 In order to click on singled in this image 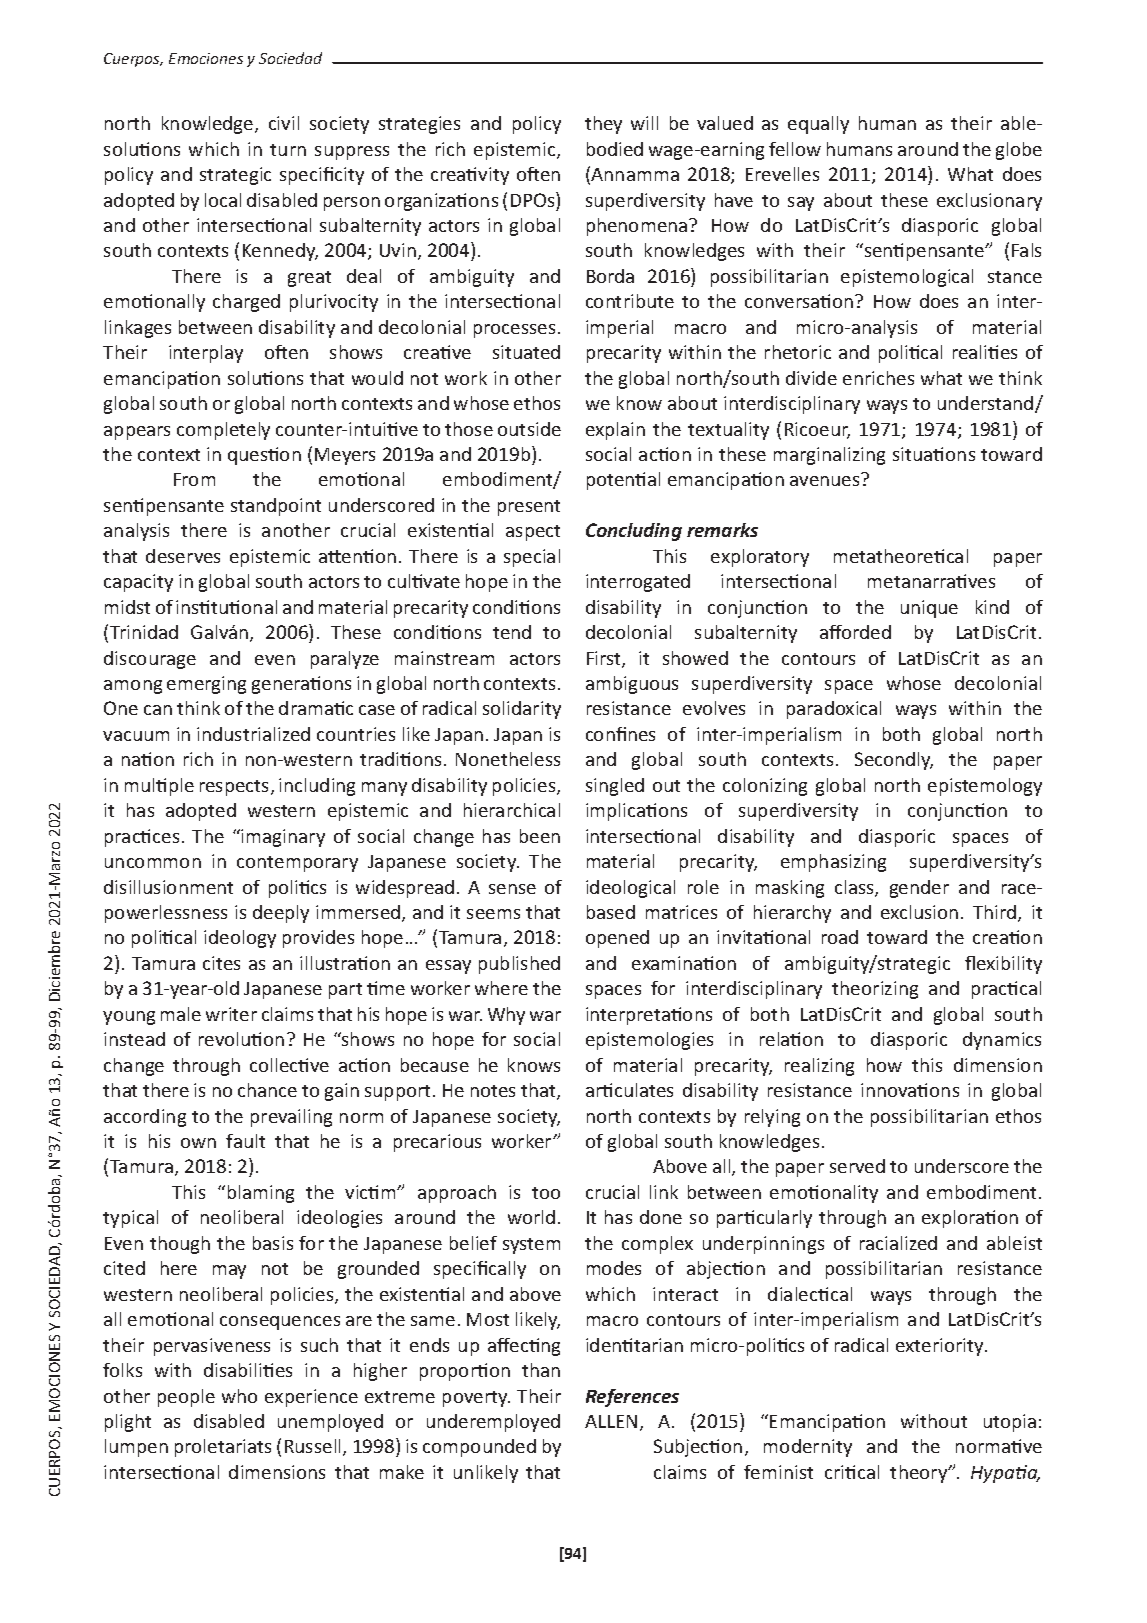, I will do `click(615, 787)`.
